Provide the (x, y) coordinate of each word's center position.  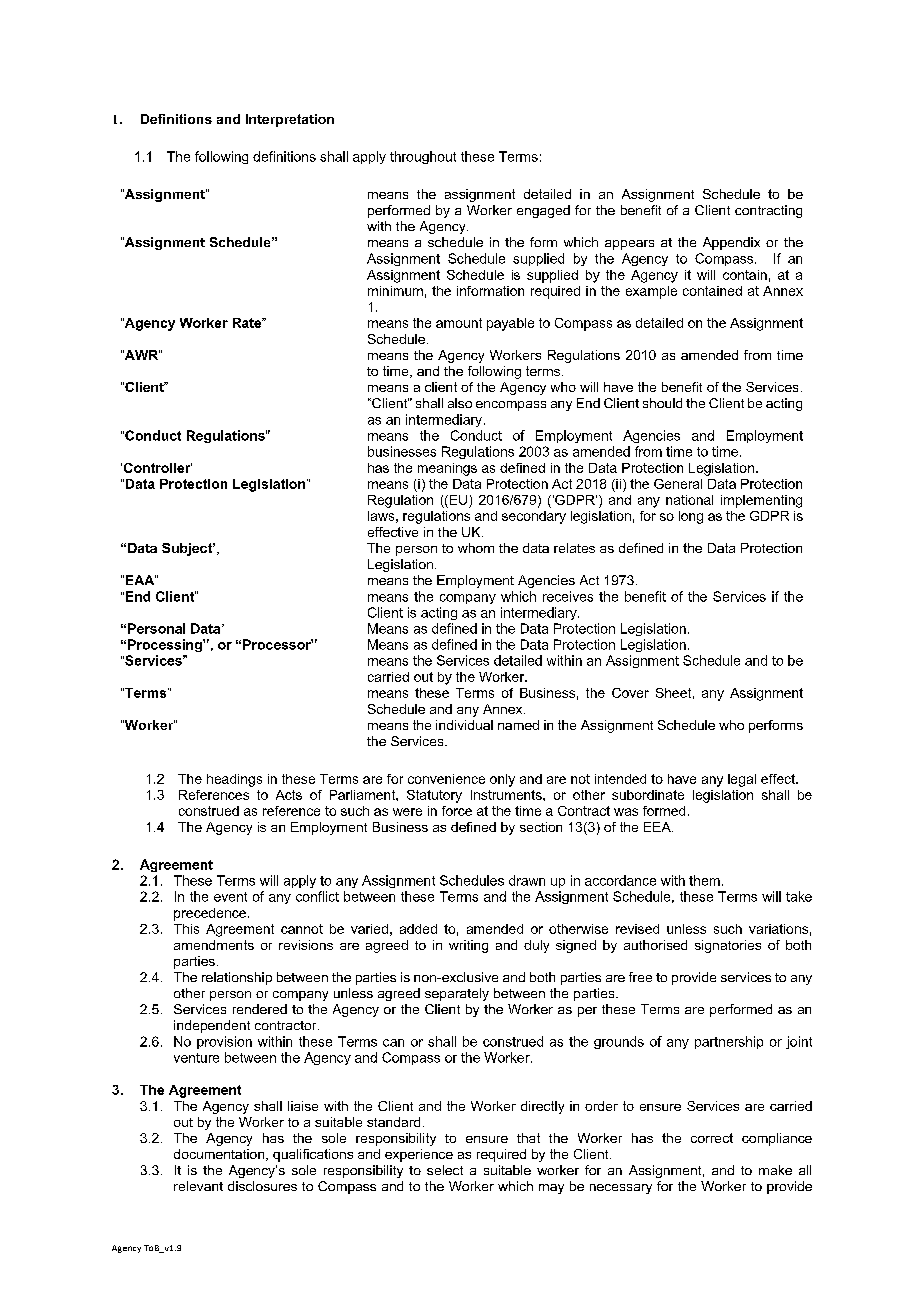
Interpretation (290, 120)
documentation (220, 1155)
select (445, 1170)
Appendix (731, 243)
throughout (423, 157)
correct (712, 1138)
